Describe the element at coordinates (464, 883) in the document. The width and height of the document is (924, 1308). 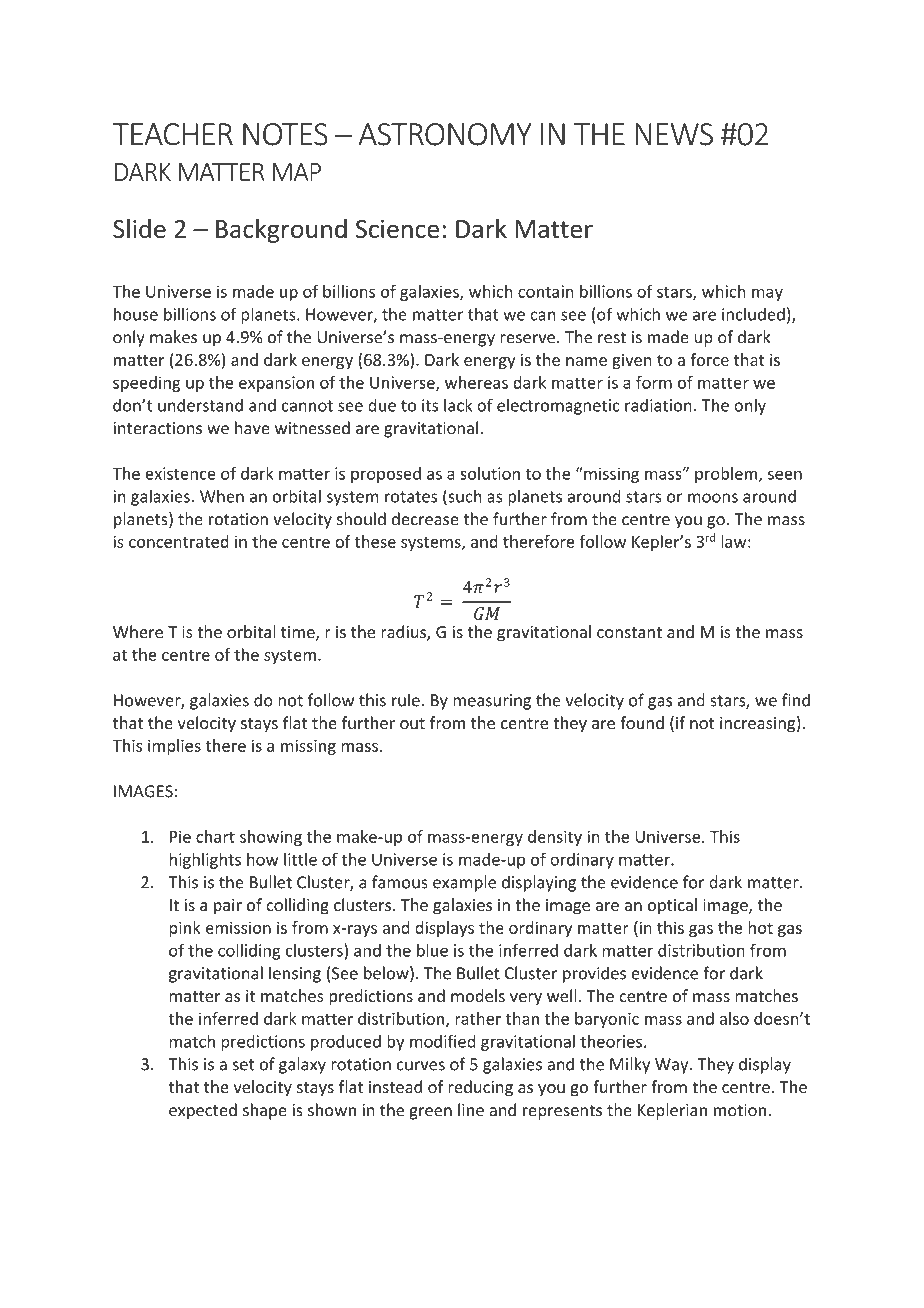
I see `example` at that location.
